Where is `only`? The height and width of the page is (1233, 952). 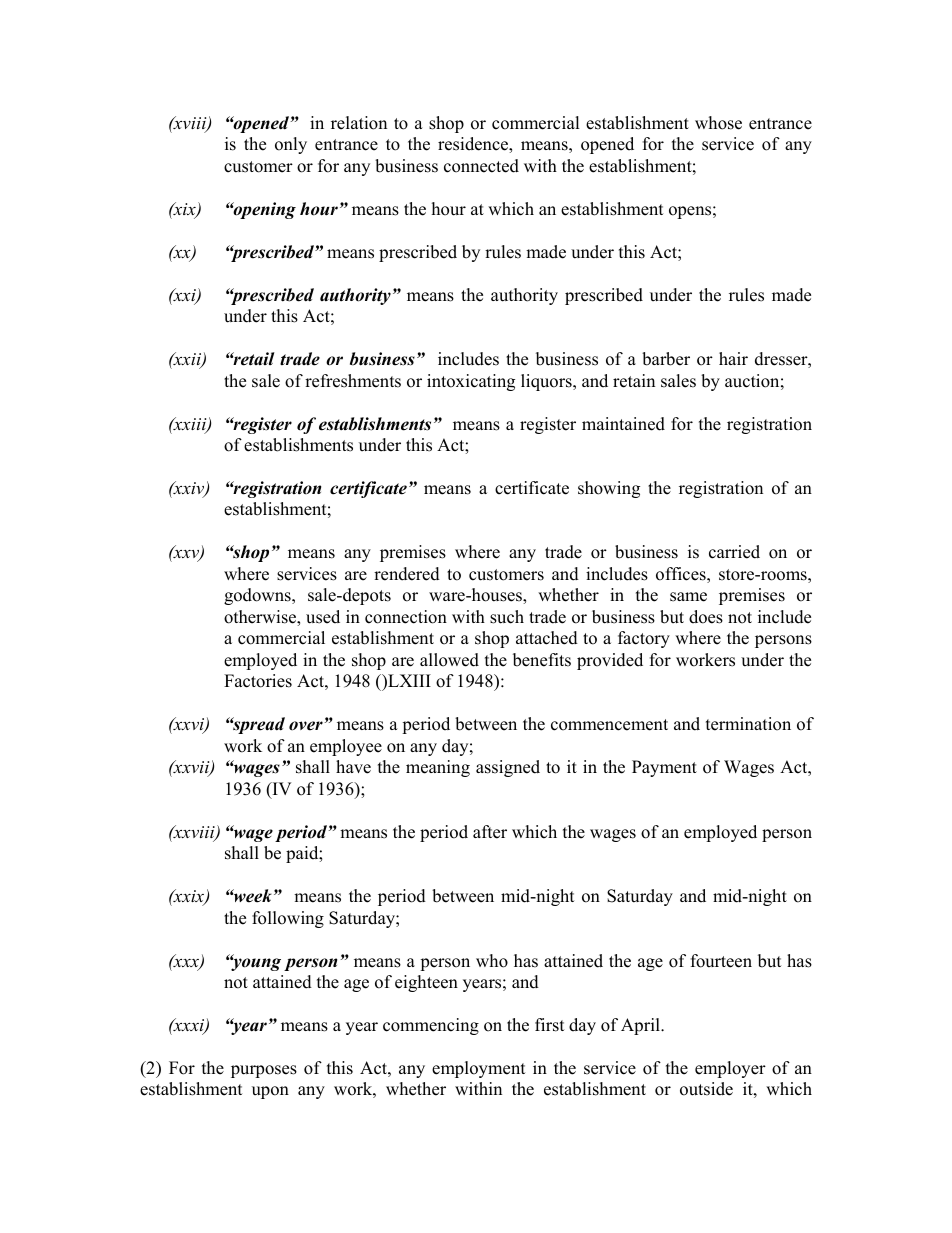
only is located at coordinates (291, 145).
